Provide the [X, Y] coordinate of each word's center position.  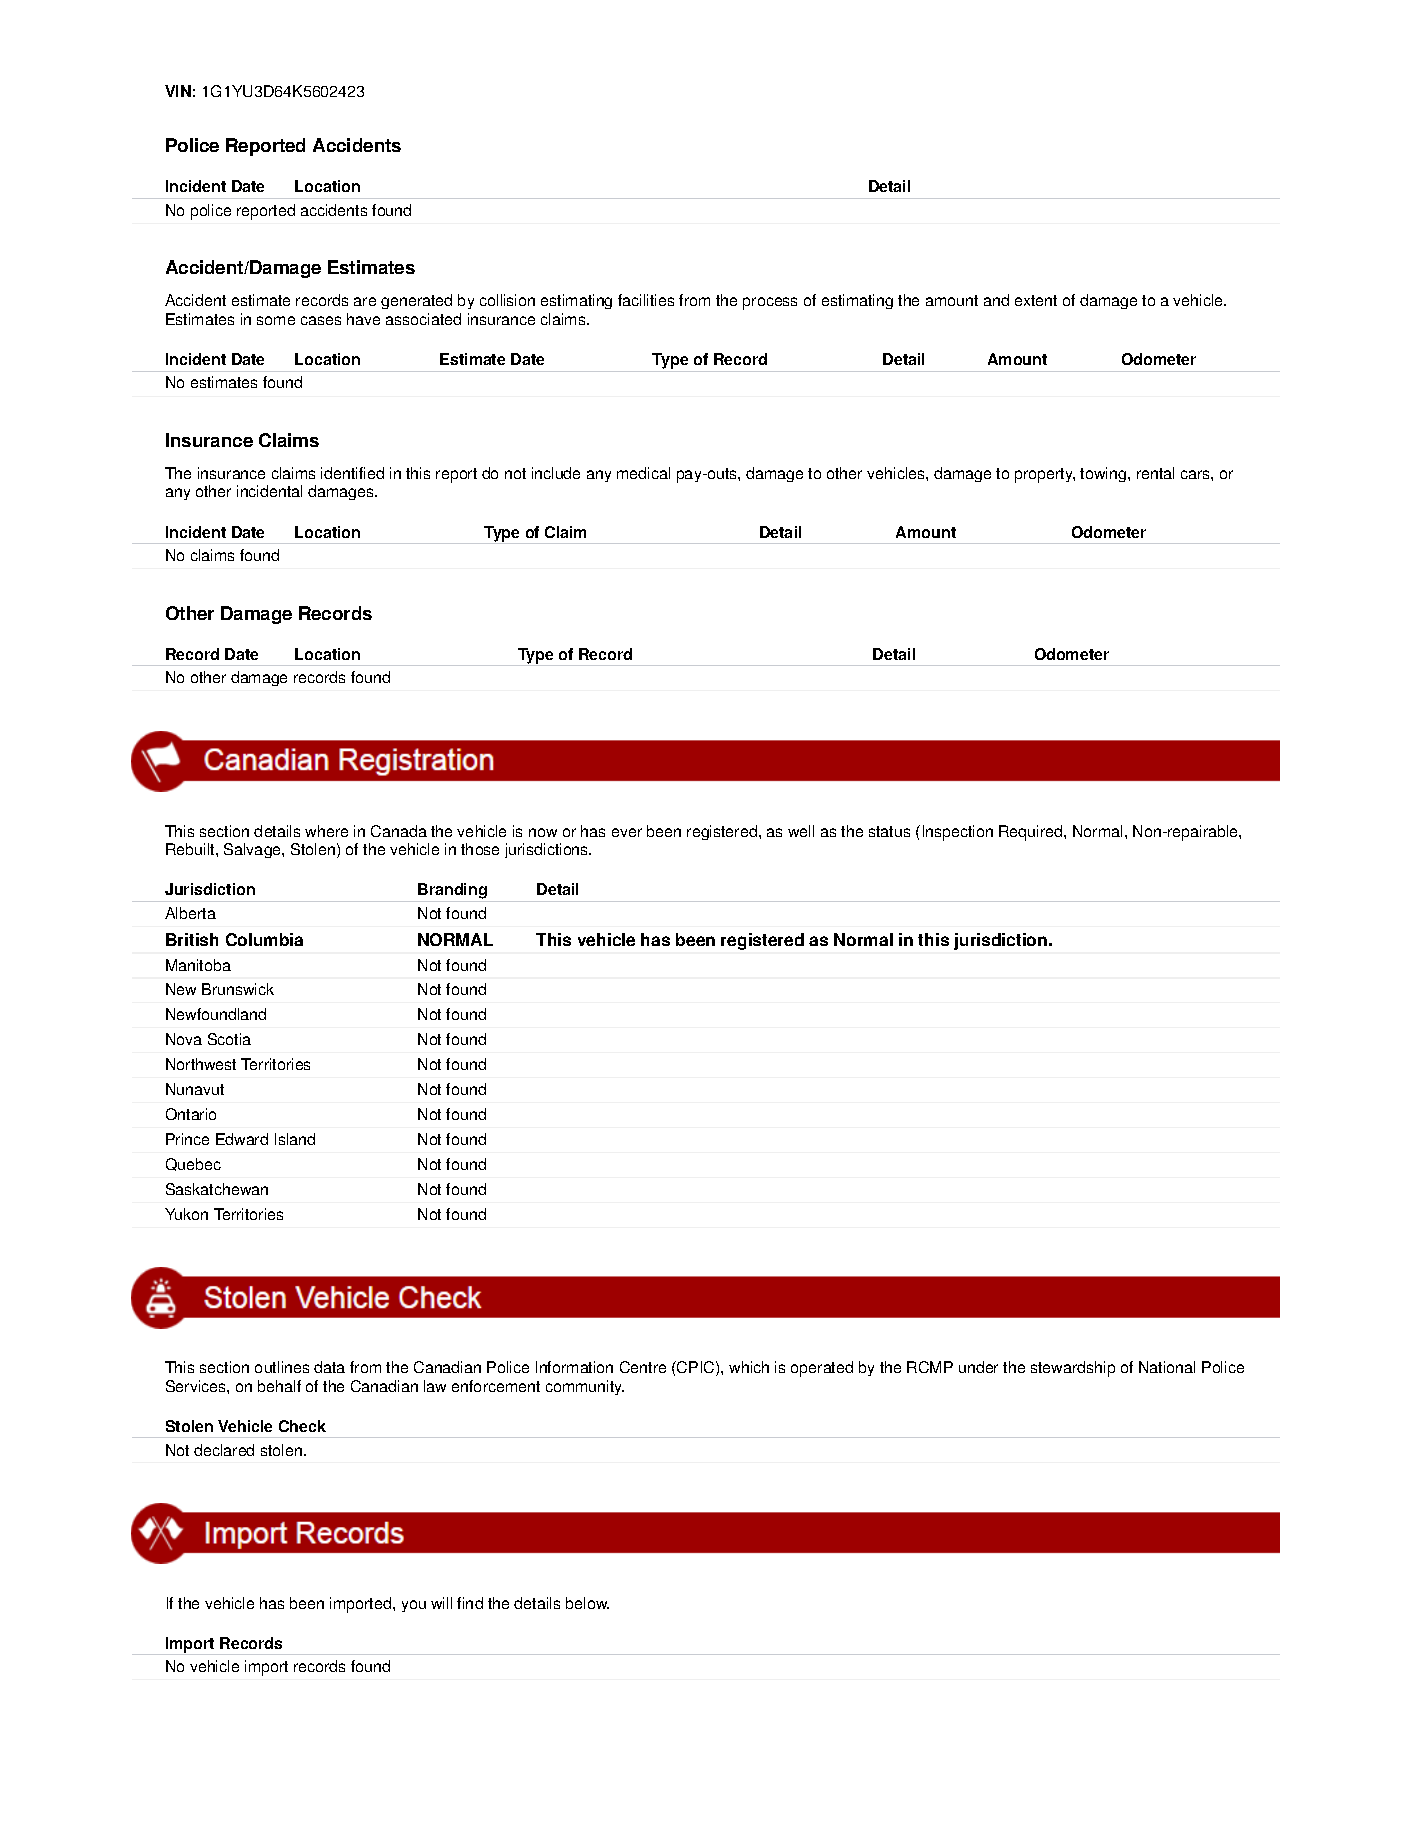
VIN [178, 91]
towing [1104, 474]
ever [627, 832]
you [414, 1606]
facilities [646, 300]
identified [352, 473]
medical [643, 473]
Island [295, 1139]
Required [1032, 833]
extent [1036, 300]
